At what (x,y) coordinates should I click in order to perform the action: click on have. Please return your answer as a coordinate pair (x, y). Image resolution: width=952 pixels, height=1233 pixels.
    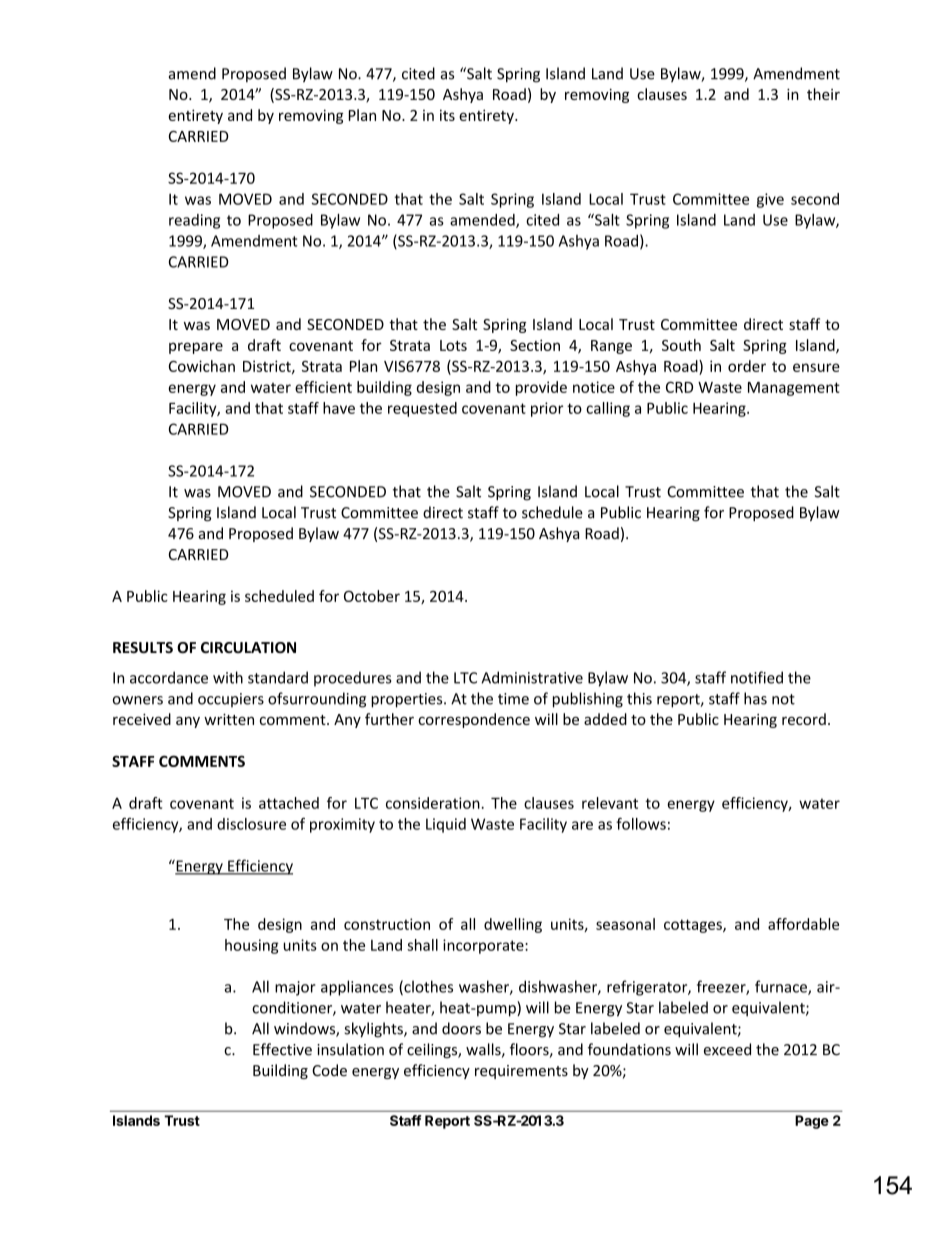
    Looking at the image, I should click on (339, 408).
